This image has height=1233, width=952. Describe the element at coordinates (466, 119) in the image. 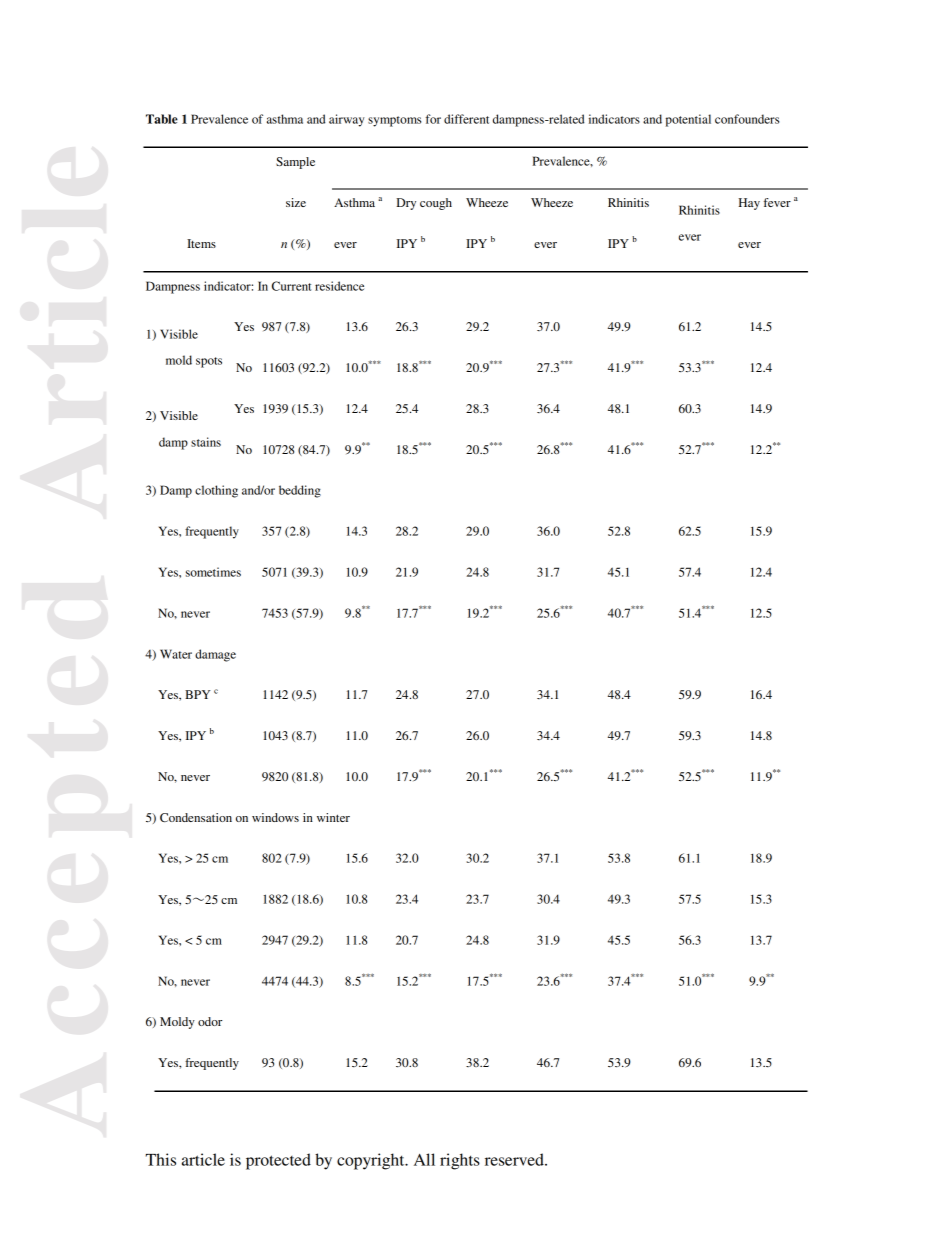

I see `different` at that location.
